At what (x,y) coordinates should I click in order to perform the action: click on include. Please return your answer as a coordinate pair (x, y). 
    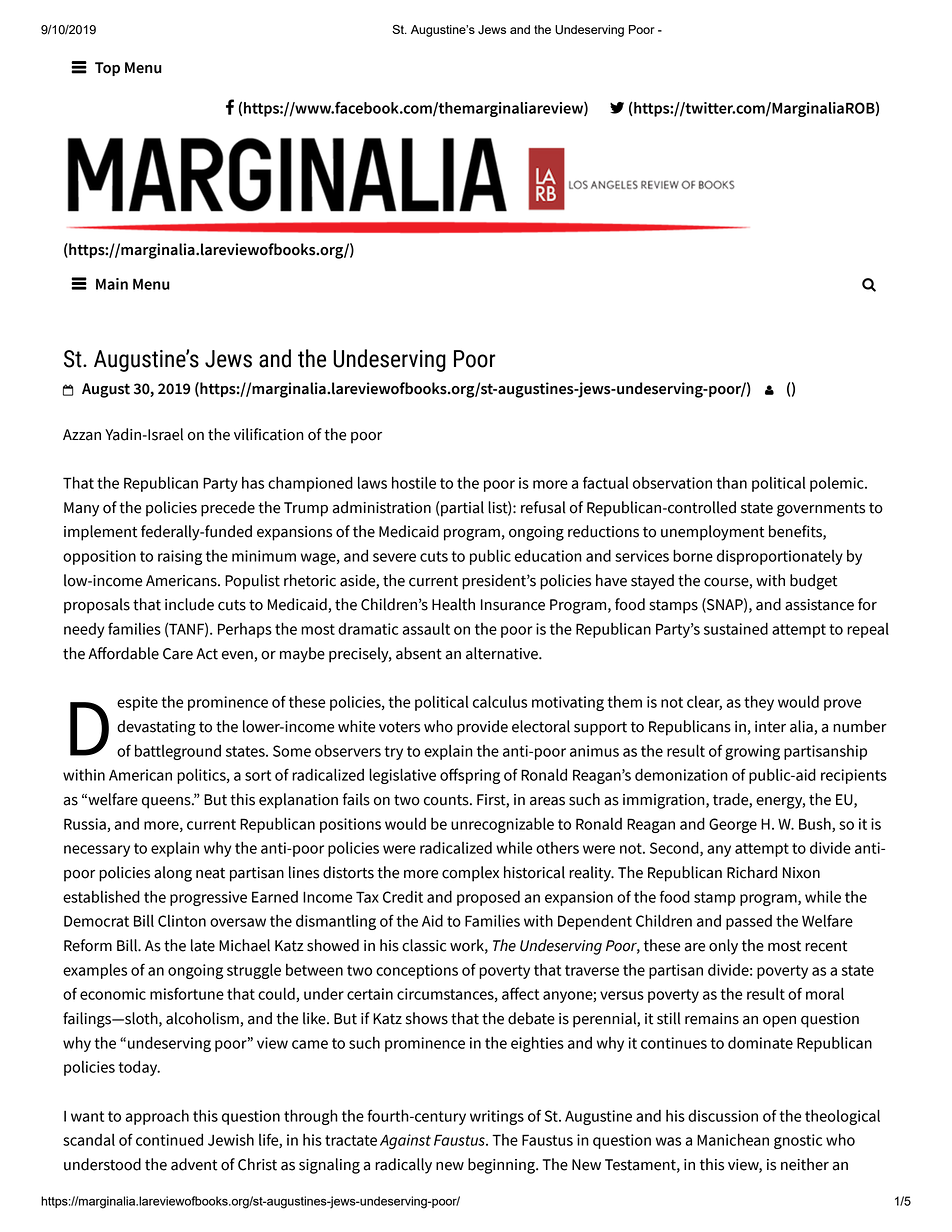
    Looking at the image, I should click on (189, 604).
